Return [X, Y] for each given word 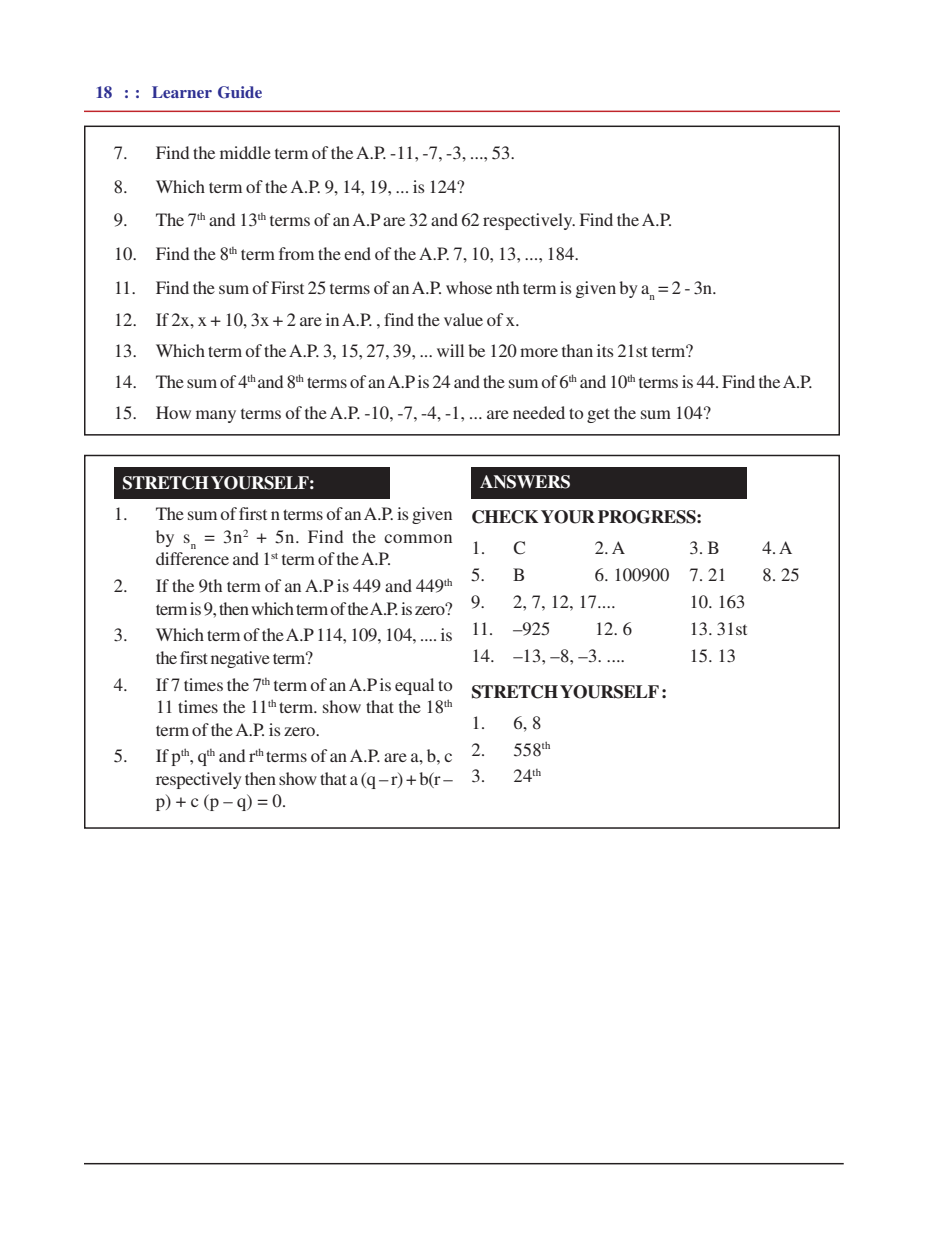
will [450, 350]
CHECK [505, 517]
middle [245, 152]
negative [240, 659]
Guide [240, 92]
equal [414, 686]
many [216, 416]
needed [539, 412]
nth [507, 287]
